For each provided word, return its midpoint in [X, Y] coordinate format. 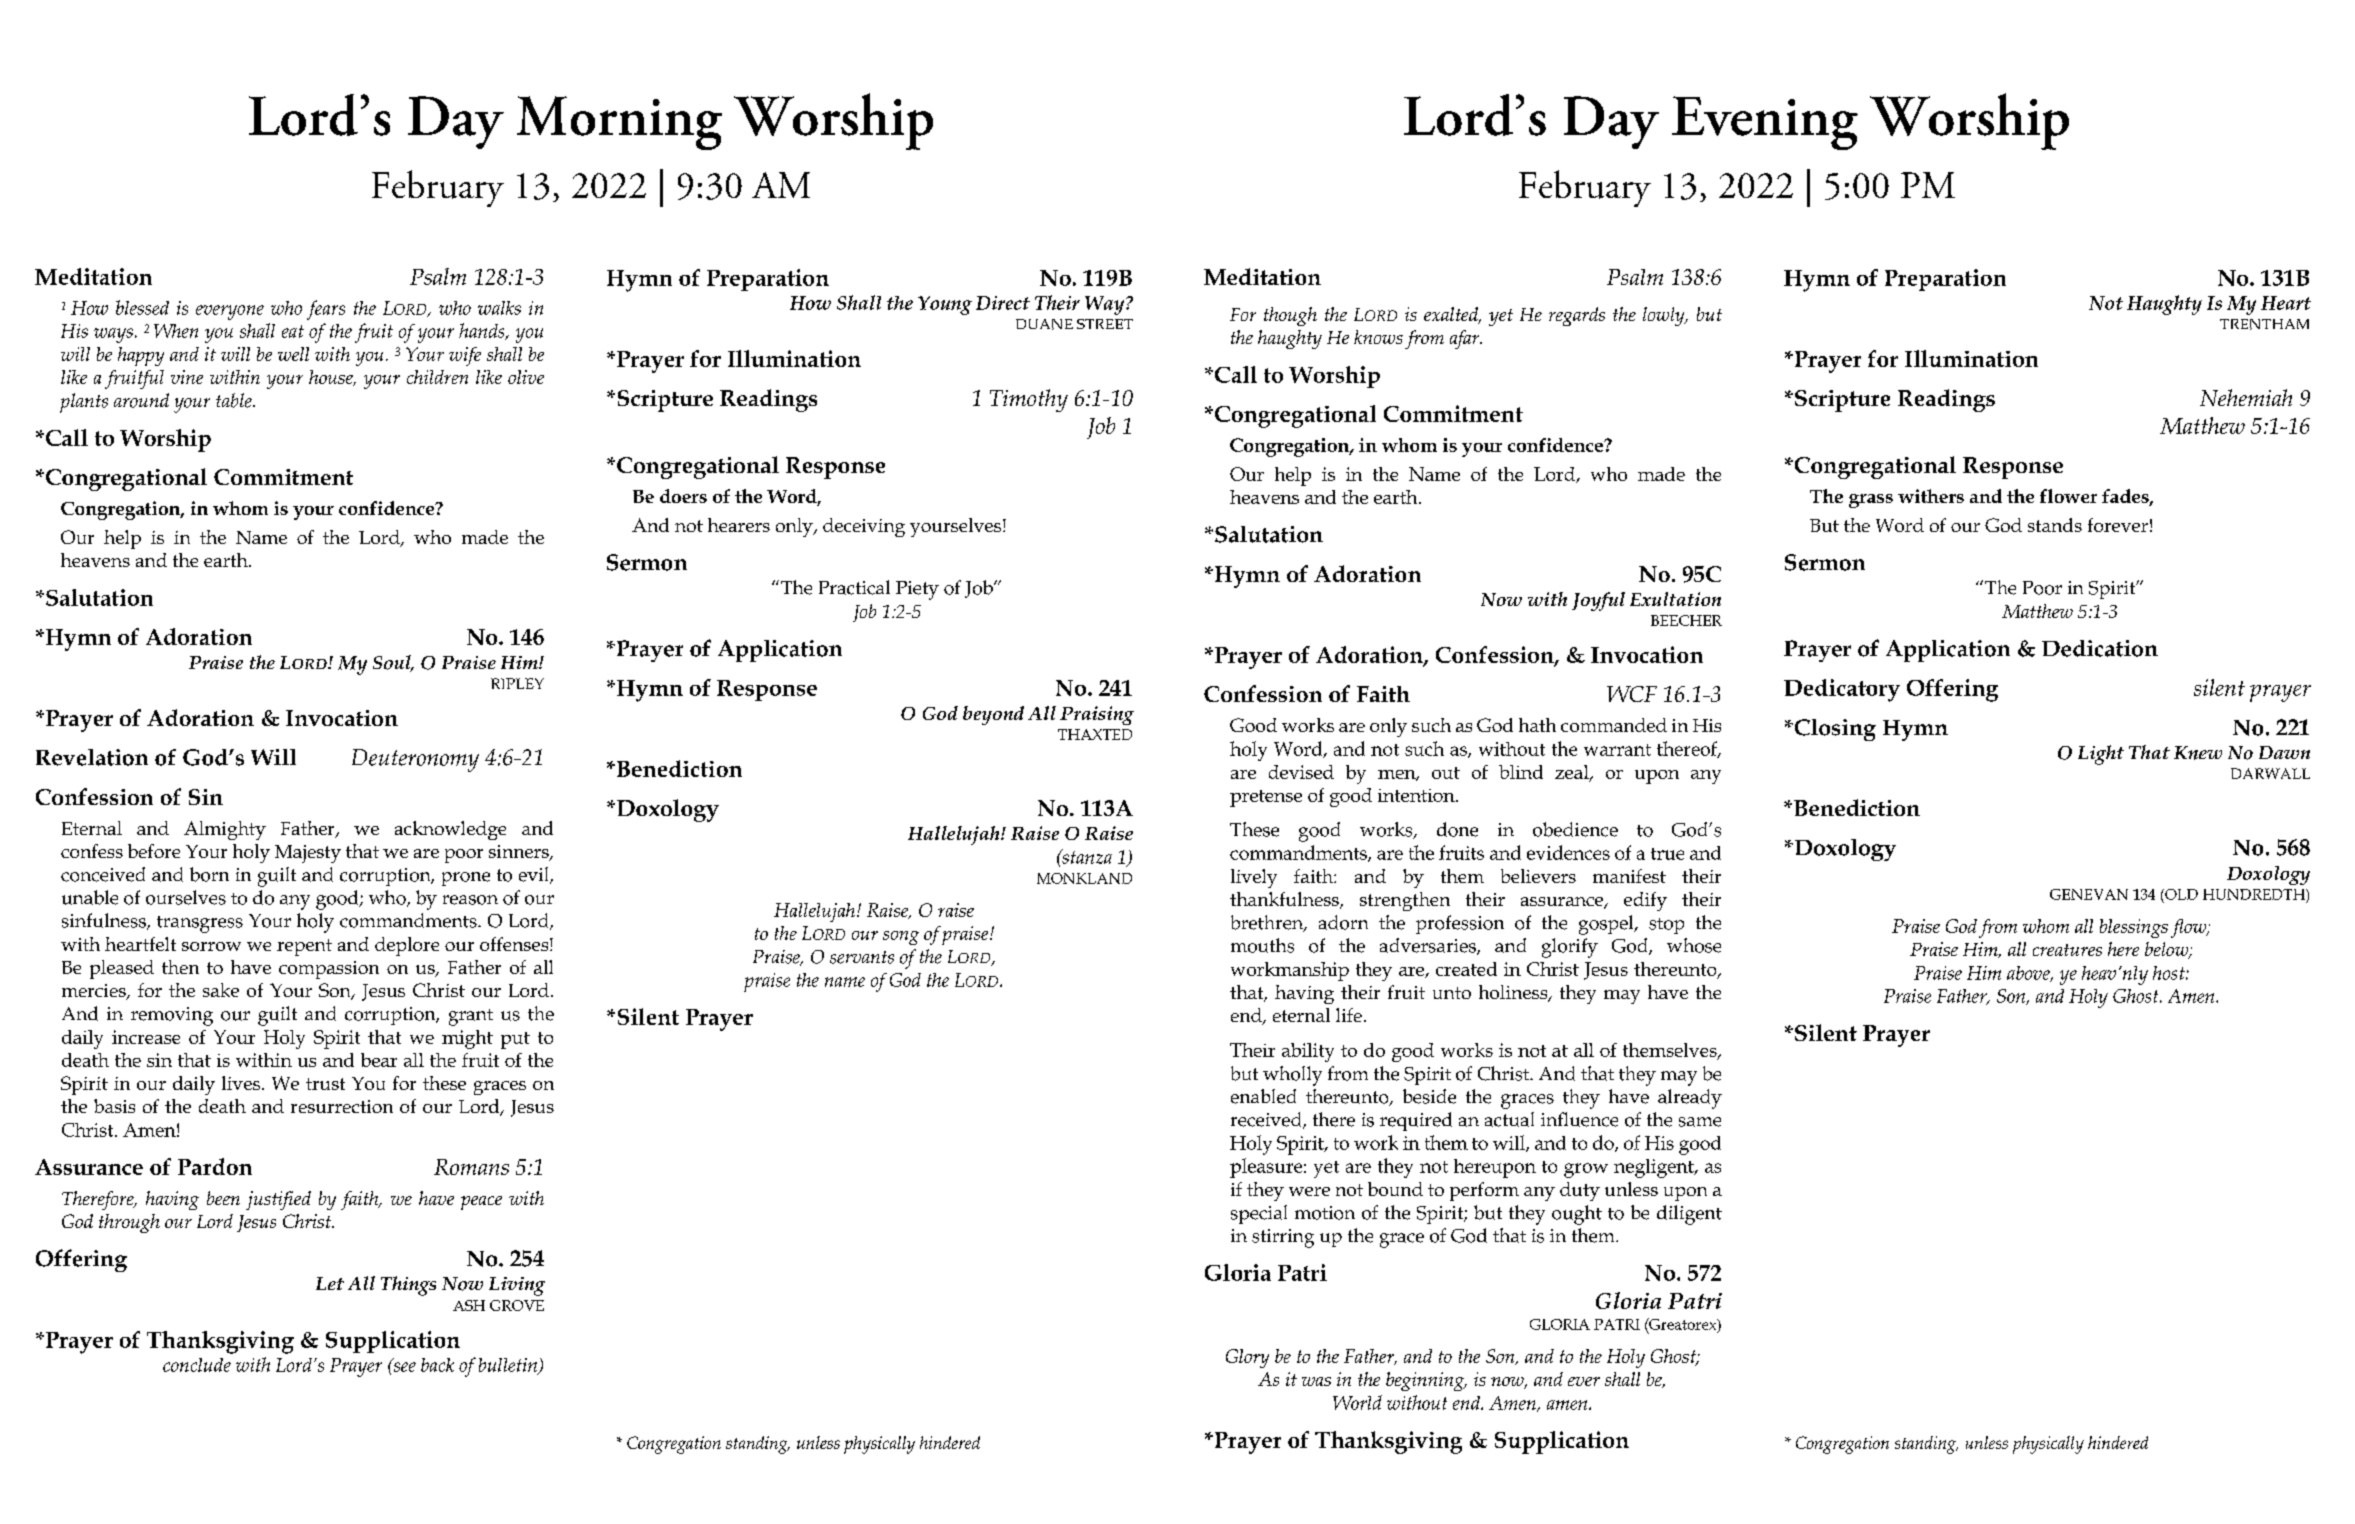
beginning [1426, 1381]
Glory [1247, 1358]
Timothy [1029, 400]
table [235, 400]
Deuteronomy [415, 760]
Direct [1003, 303]
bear [379, 1060]
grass [1871, 501]
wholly [1292, 1076]
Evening [1765, 123]
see [403, 1366]
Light [2101, 755]
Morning [619, 123]
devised [1301, 772]
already [1690, 1099]
